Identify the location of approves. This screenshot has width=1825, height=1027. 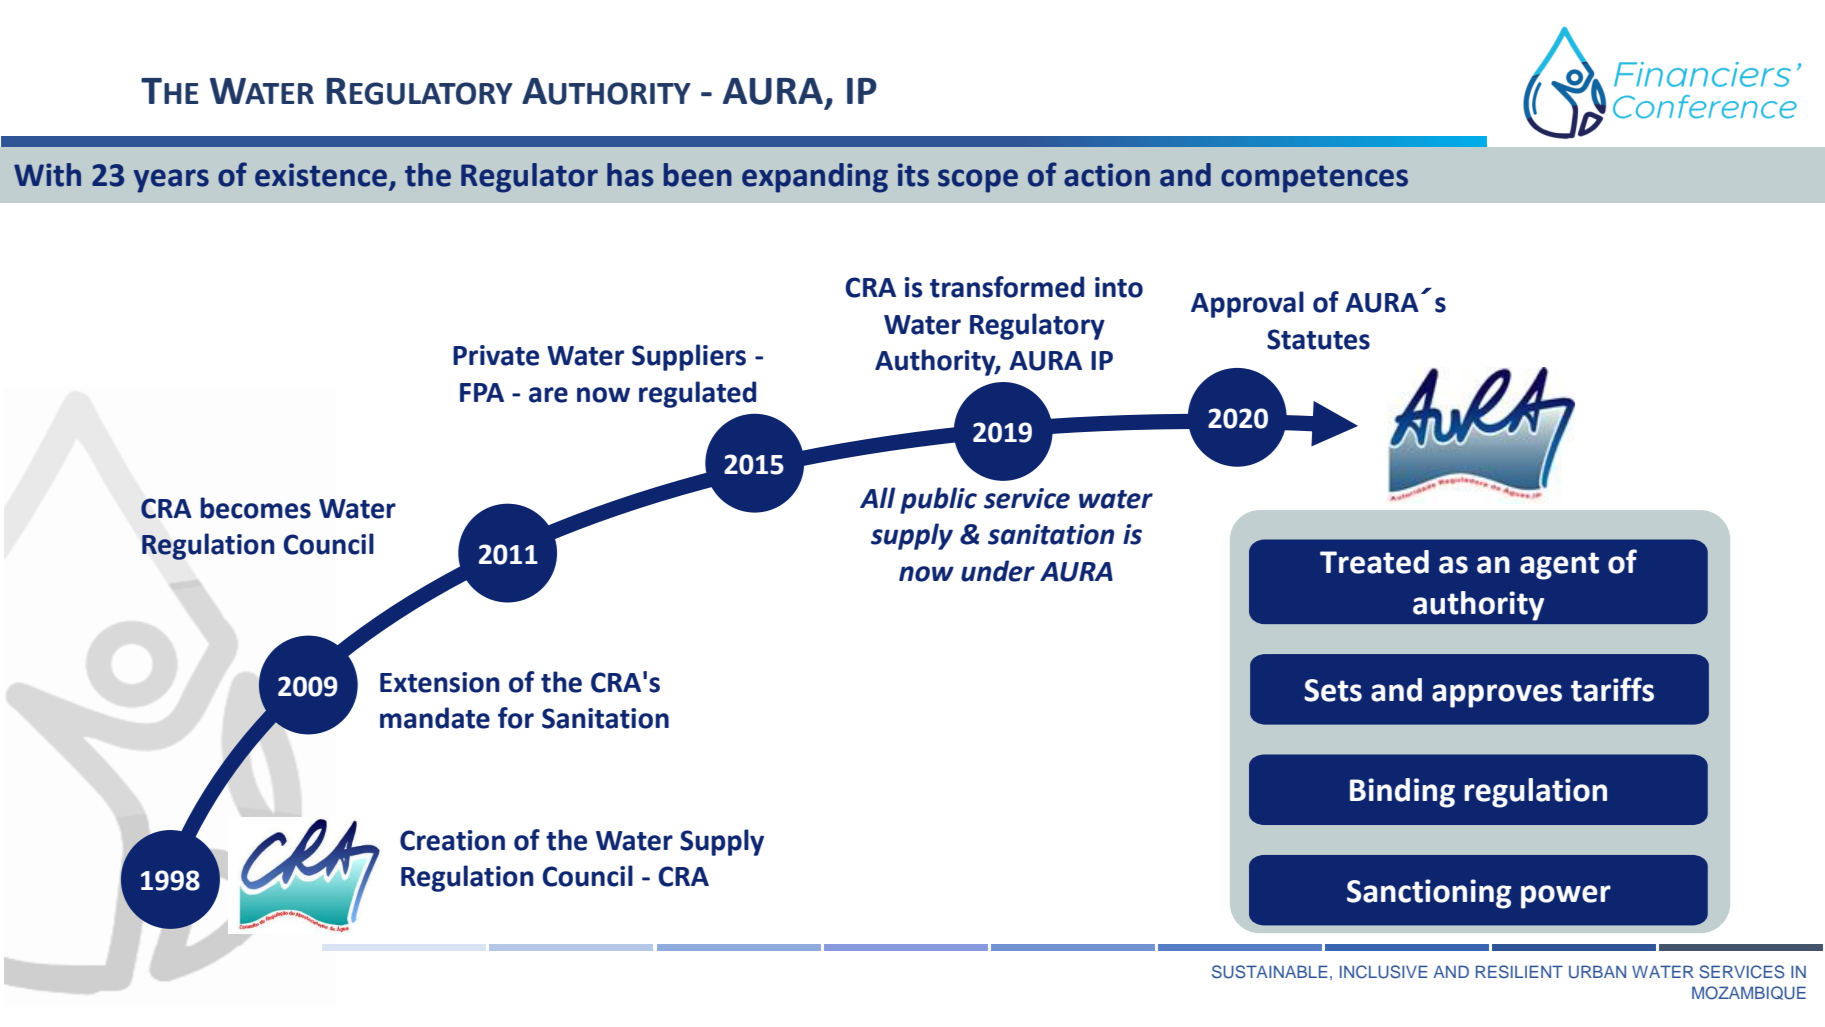
(1497, 696).
